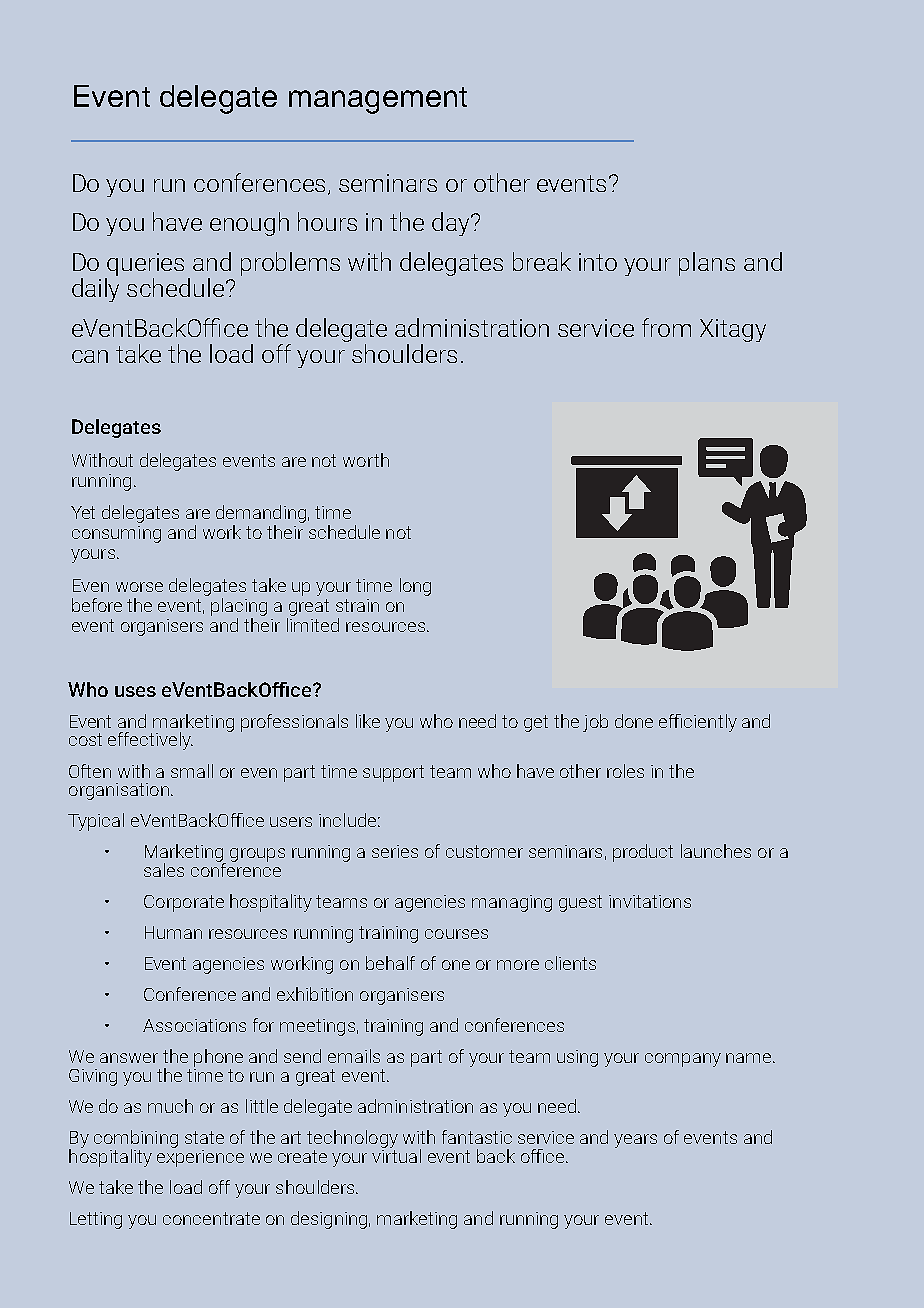 This screenshot has width=924, height=1308. Describe the element at coordinates (249, 224) in the screenshot. I see `enough` at that location.
